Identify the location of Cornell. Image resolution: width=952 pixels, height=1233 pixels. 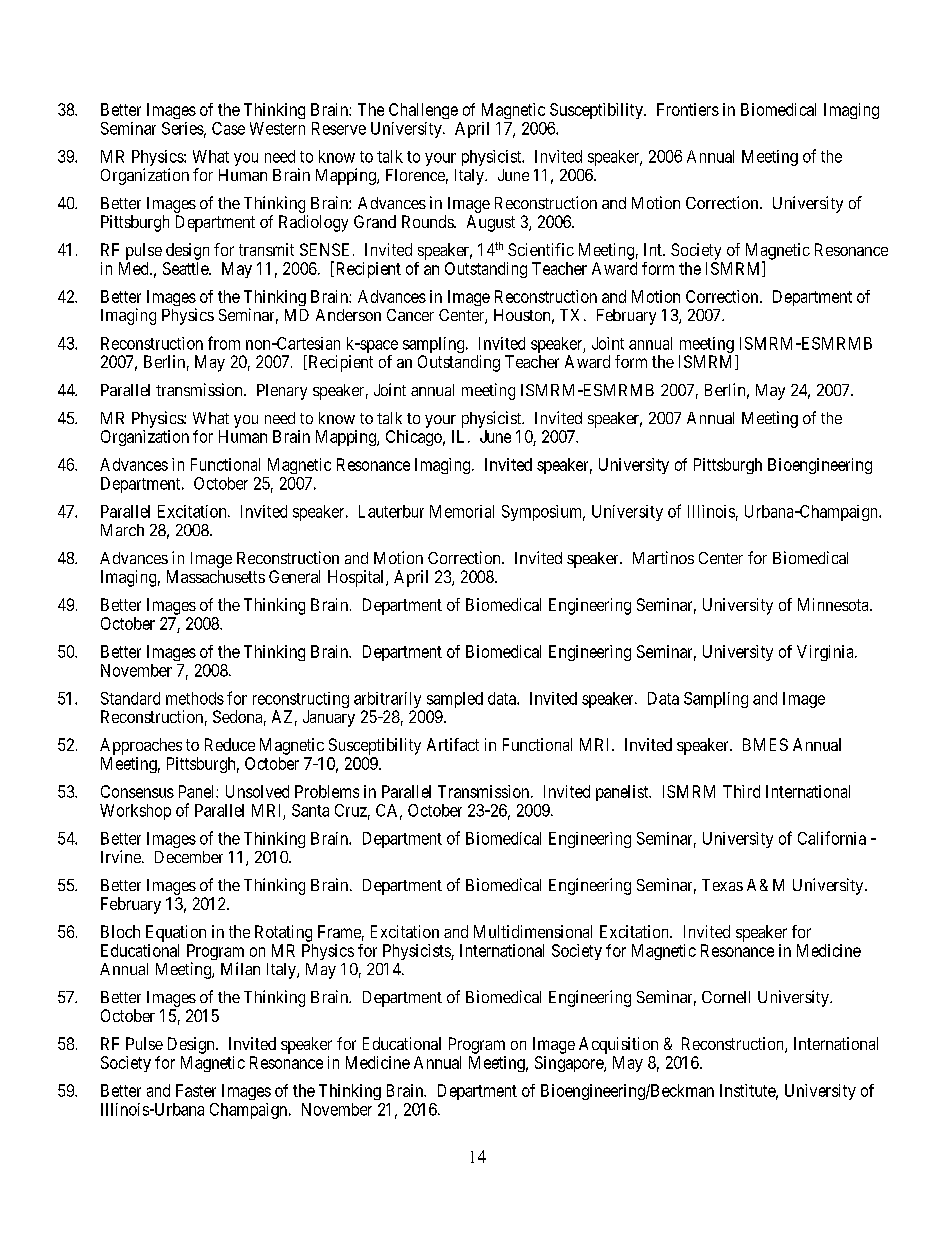
(726, 997).
